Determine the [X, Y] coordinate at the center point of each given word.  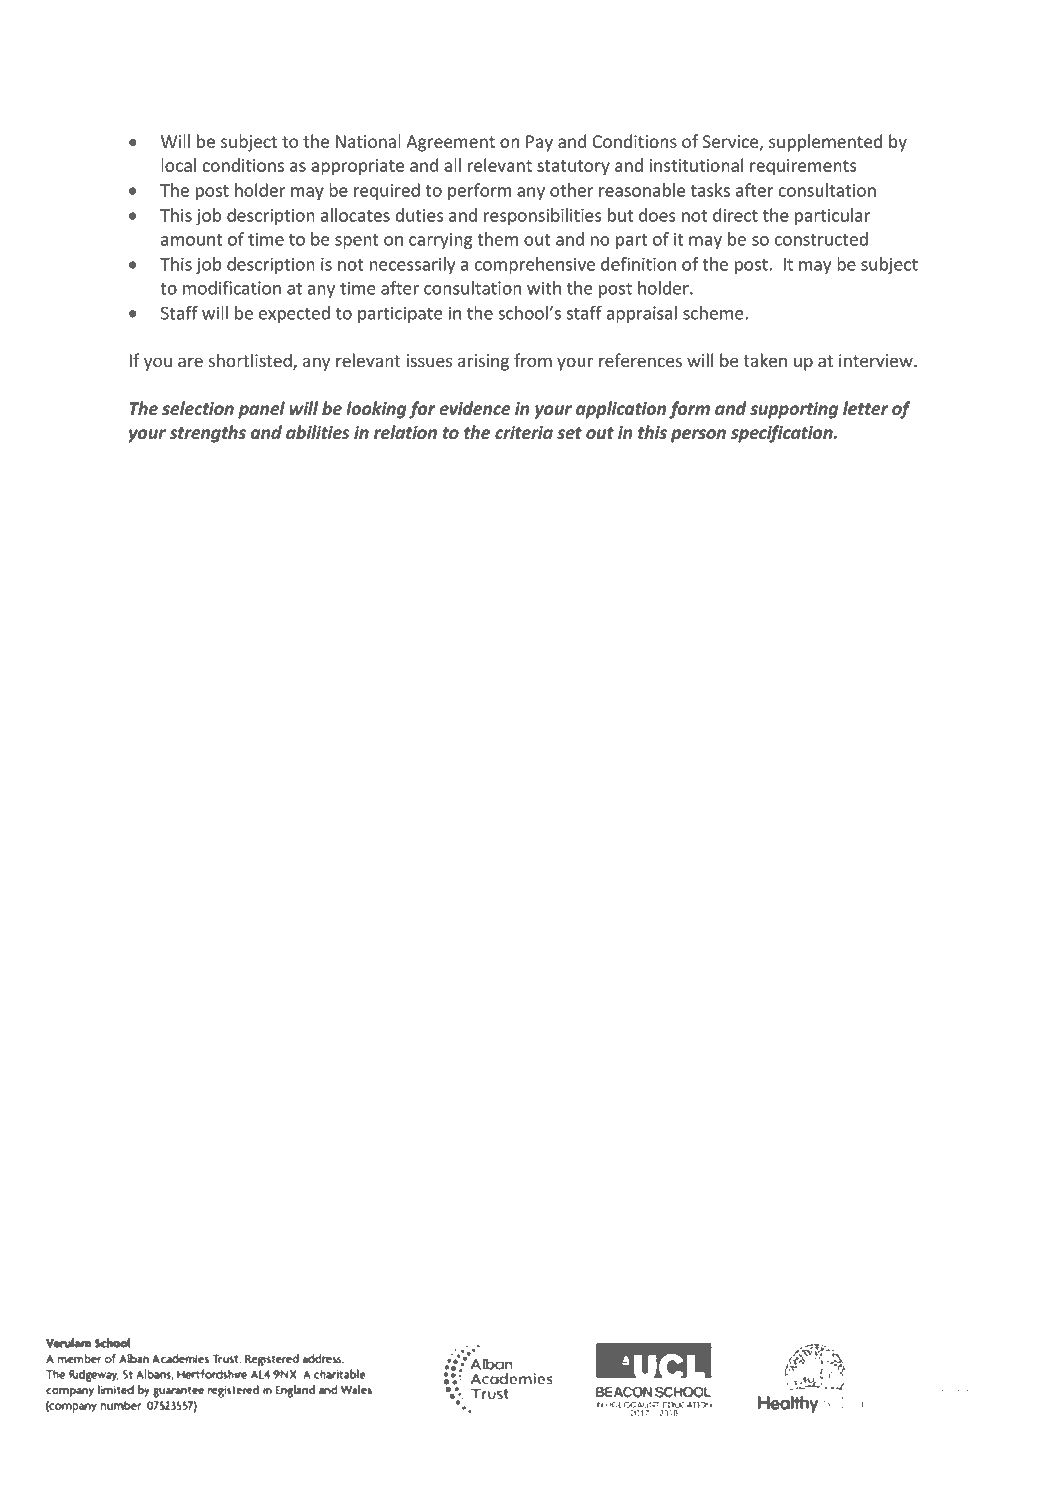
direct [735, 215]
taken [765, 360]
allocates [355, 215]
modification [232, 288]
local [178, 165]
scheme [714, 313]
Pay [539, 143]
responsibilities [543, 216]
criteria [524, 432]
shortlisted [251, 361]
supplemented [825, 143]
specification [783, 434]
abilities [318, 432]
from [533, 360]
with [544, 288]
